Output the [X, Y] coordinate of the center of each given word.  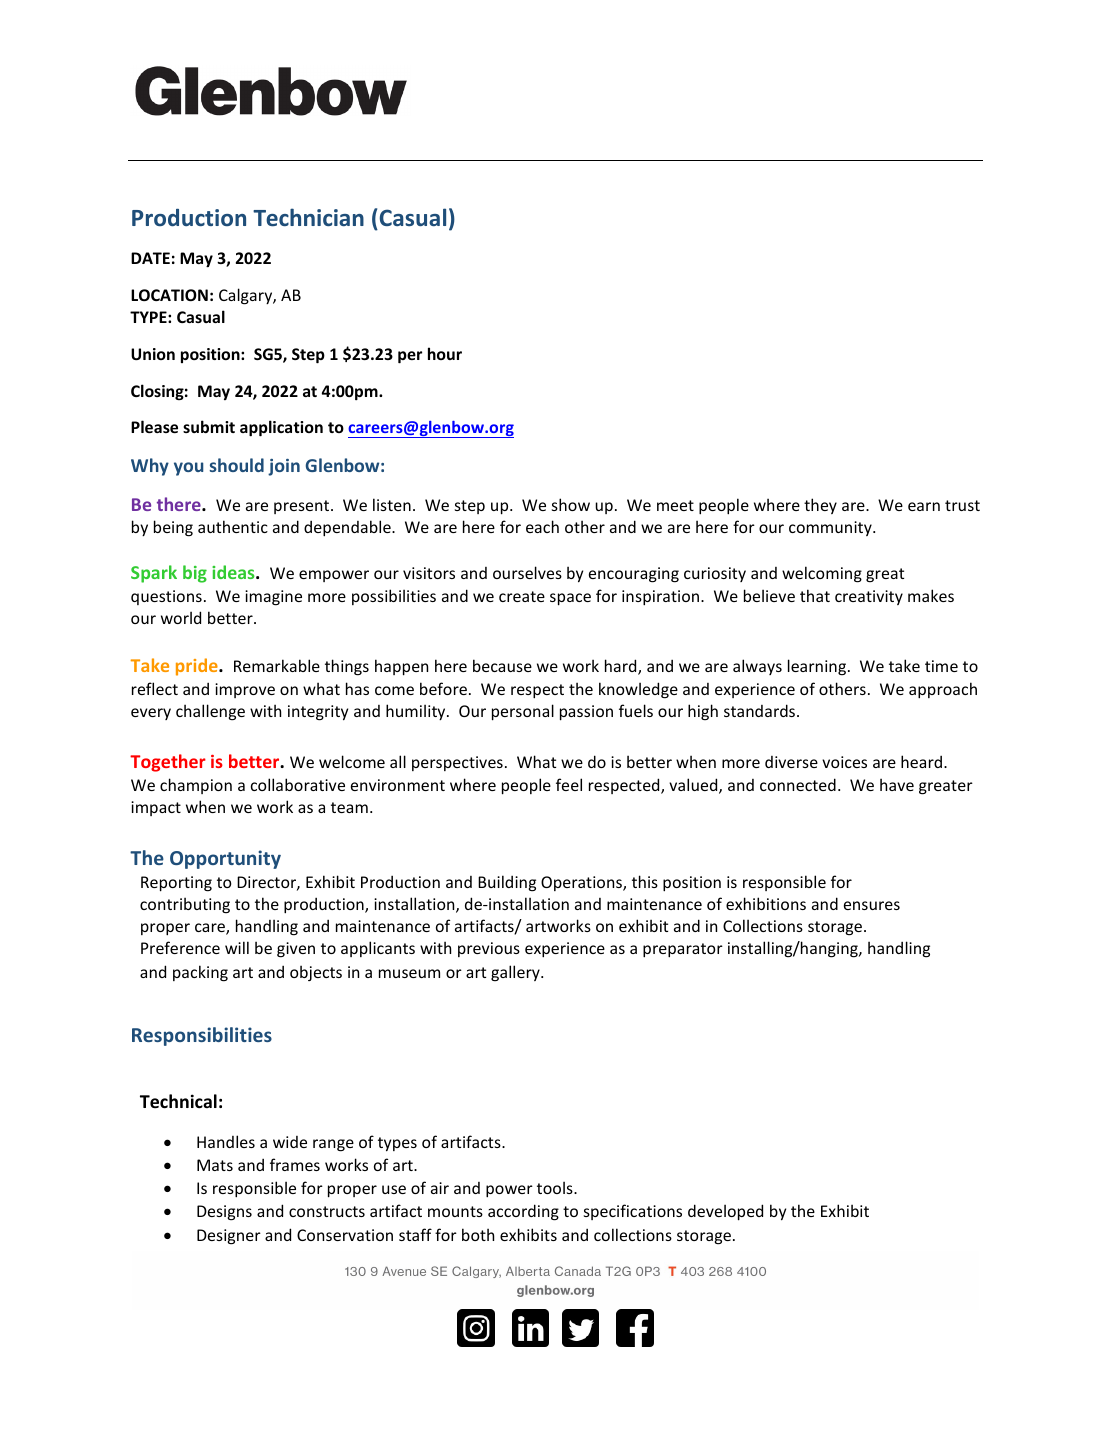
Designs [224, 1213]
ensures [872, 905]
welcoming [822, 574]
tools [556, 1187]
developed [725, 1212]
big [195, 574]
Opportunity [225, 859]
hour [445, 353]
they [820, 506]
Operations [582, 883]
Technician [308, 217]
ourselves [527, 572]
